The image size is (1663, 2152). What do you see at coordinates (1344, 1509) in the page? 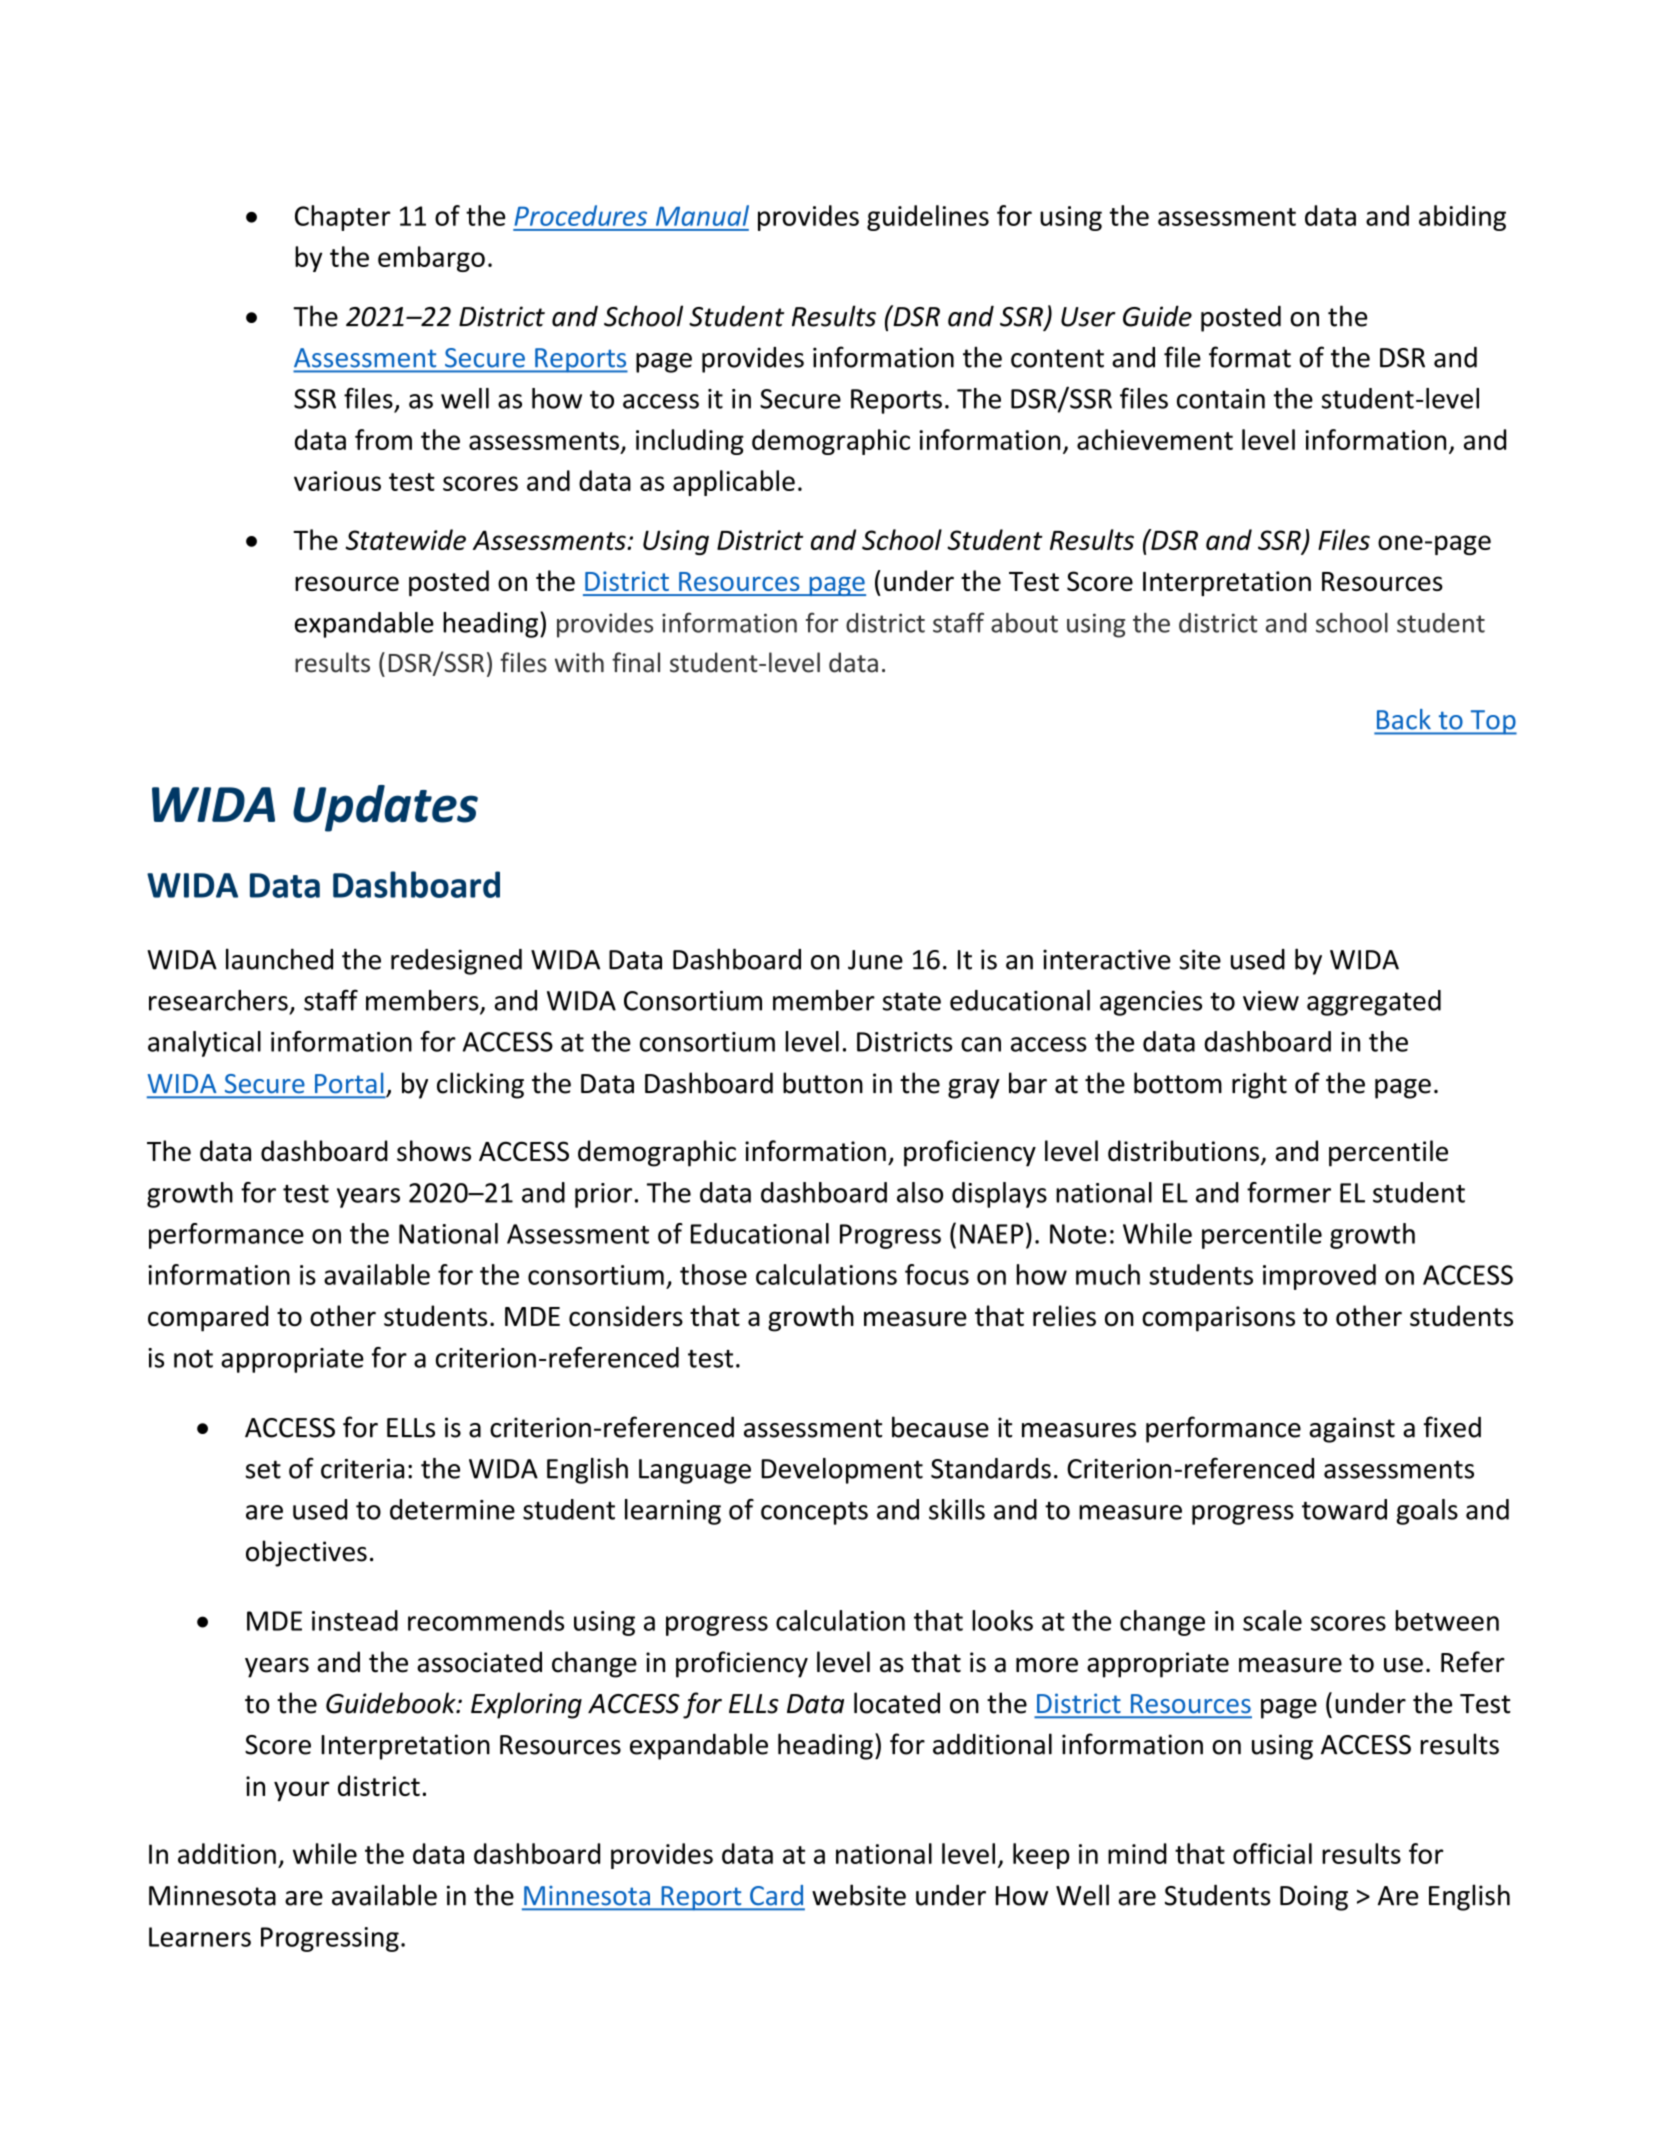
I see `toward` at bounding box center [1344, 1509].
